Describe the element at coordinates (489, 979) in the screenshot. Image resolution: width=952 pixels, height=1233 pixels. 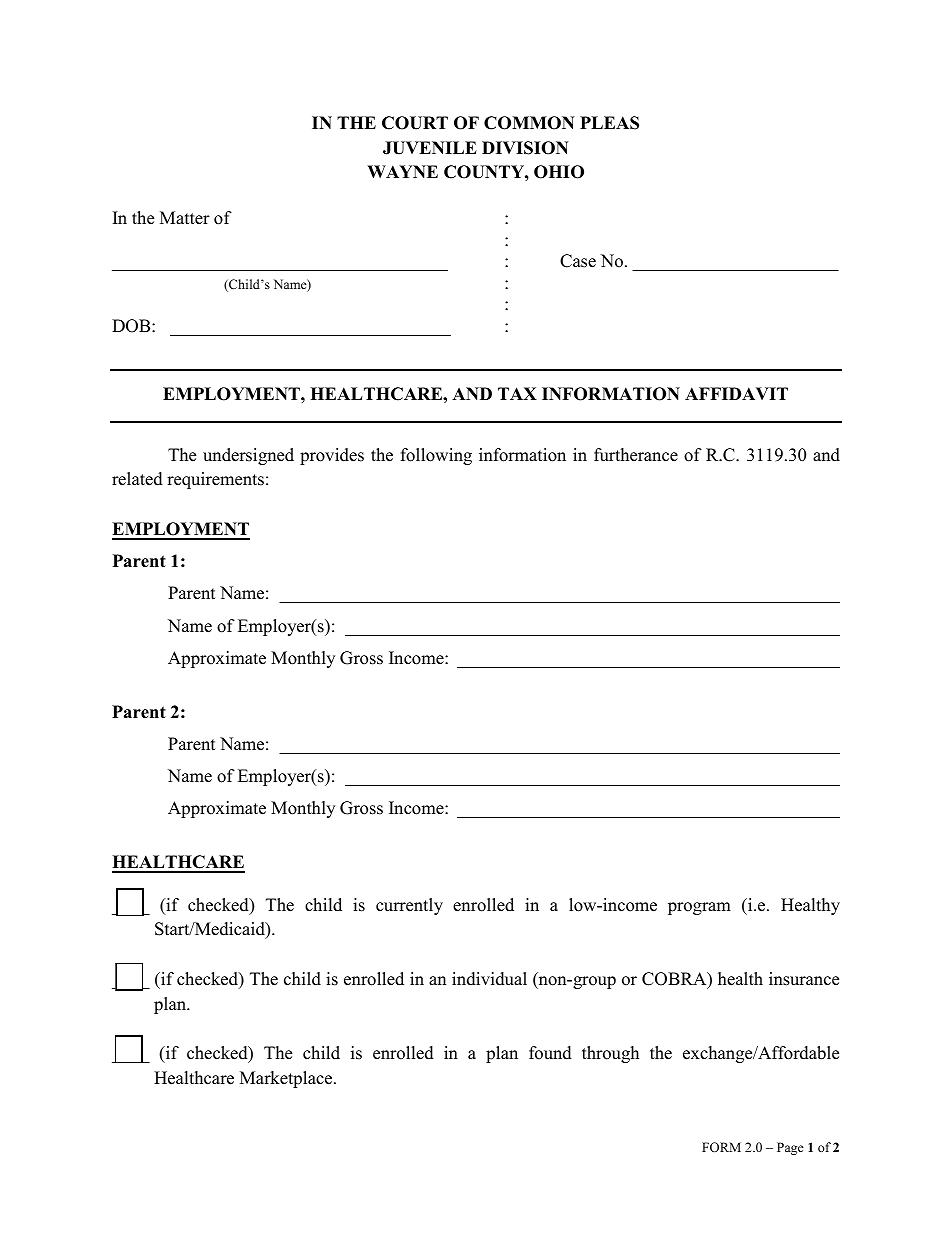
I see `individual` at that location.
